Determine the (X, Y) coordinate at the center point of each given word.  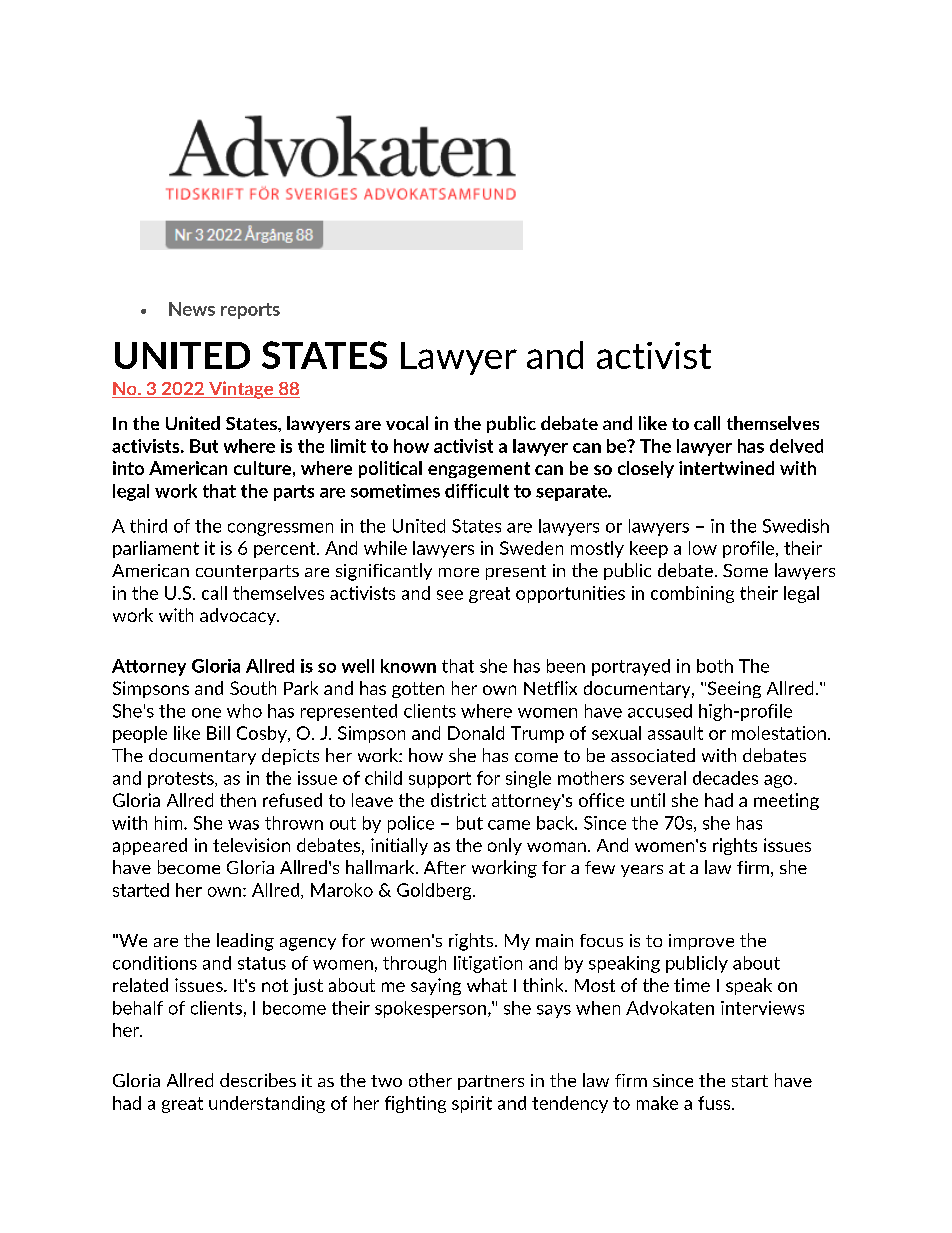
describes (258, 1080)
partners (491, 1082)
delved (796, 446)
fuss (715, 1103)
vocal (407, 423)
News (192, 309)
